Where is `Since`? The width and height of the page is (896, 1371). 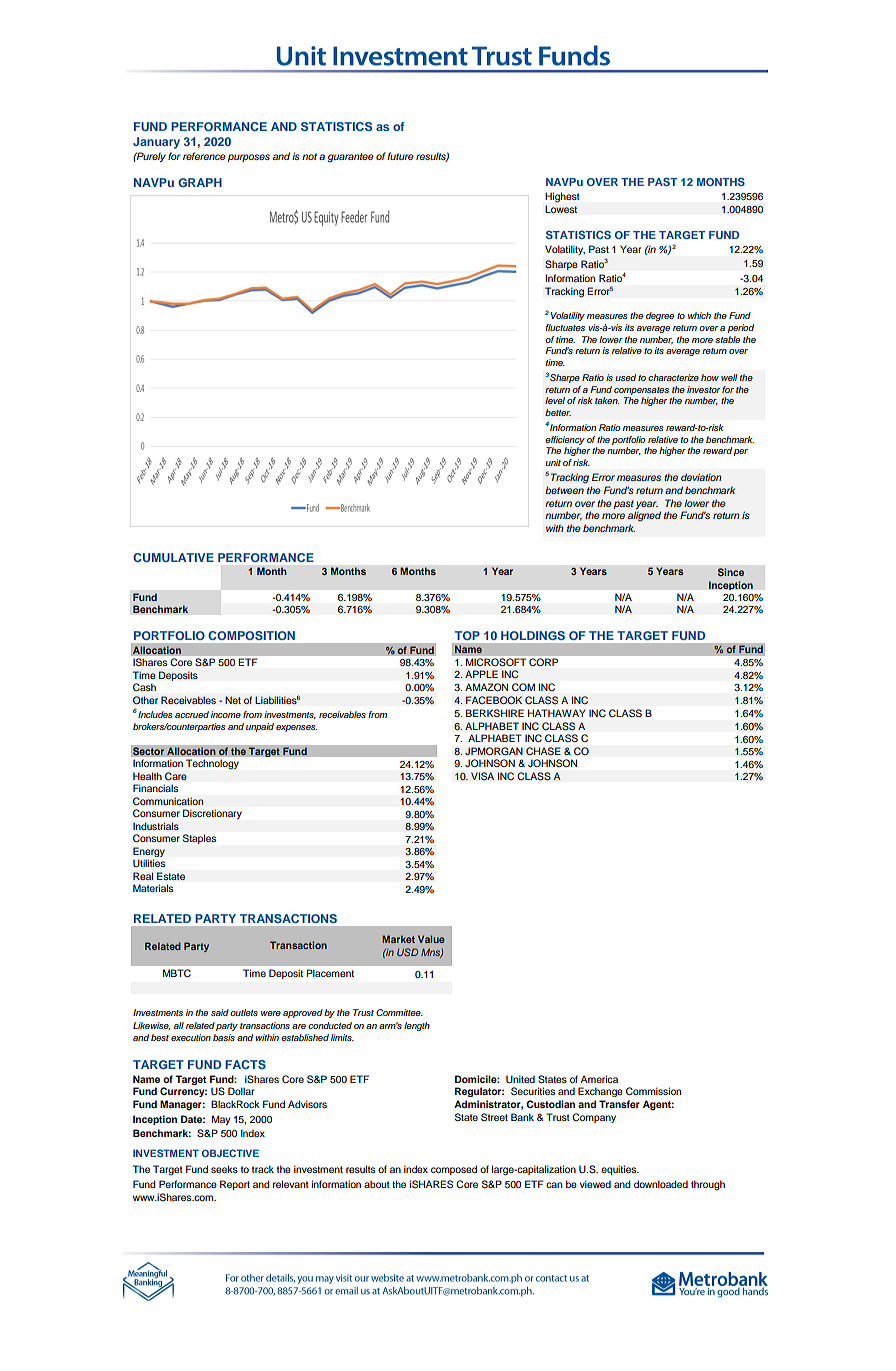
Since is located at coordinates (731, 572).
